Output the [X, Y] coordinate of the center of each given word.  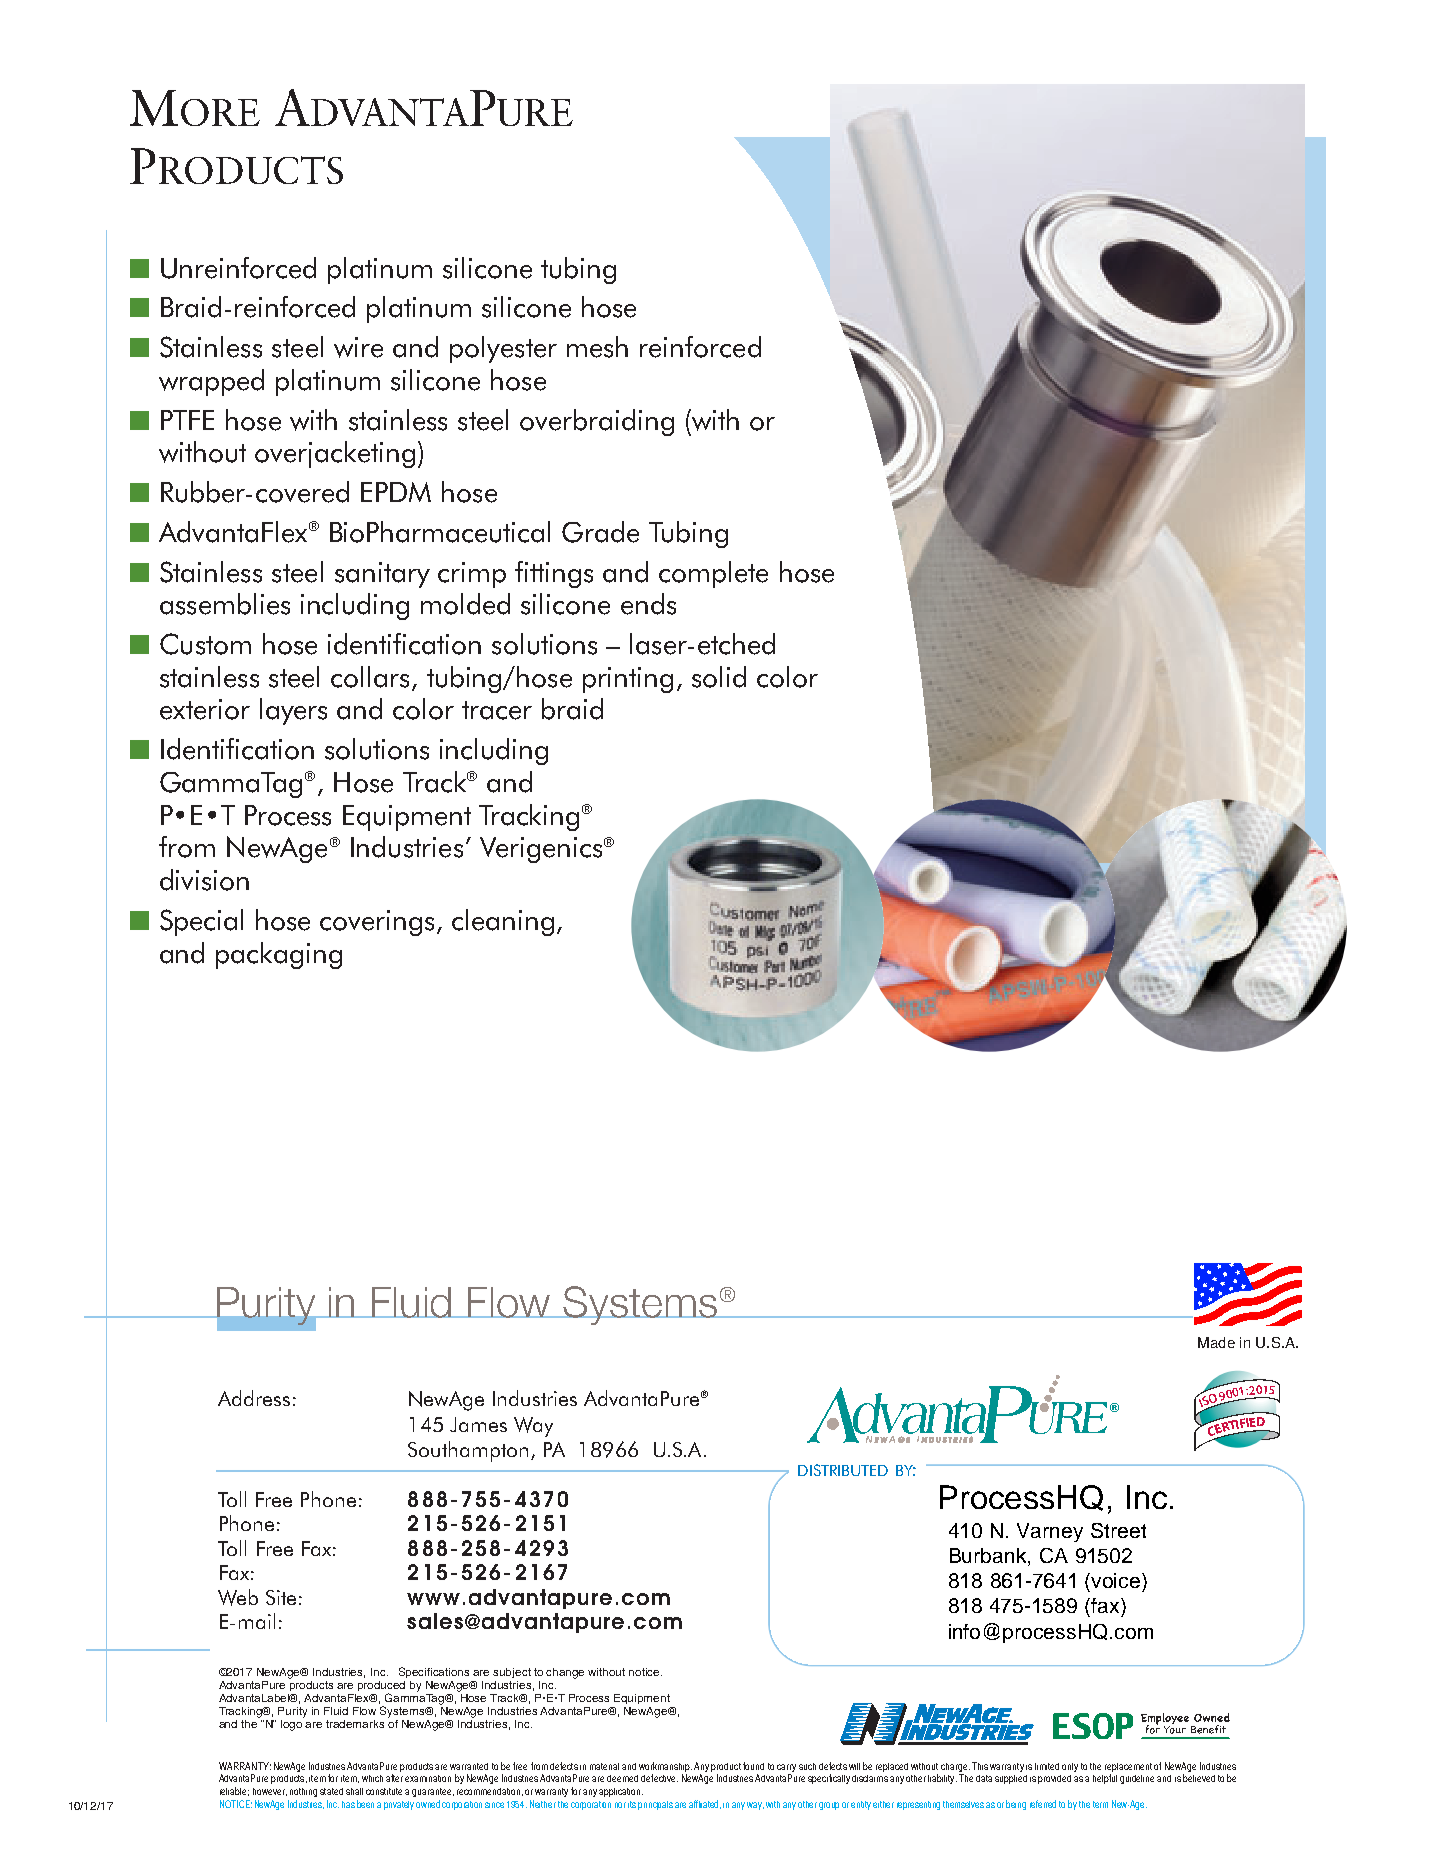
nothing [303, 1792]
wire [358, 347]
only [1070, 1767]
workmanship [665, 1768]
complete [713, 574]
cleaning [503, 922]
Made [1216, 1342]
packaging [279, 955]
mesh [597, 347]
